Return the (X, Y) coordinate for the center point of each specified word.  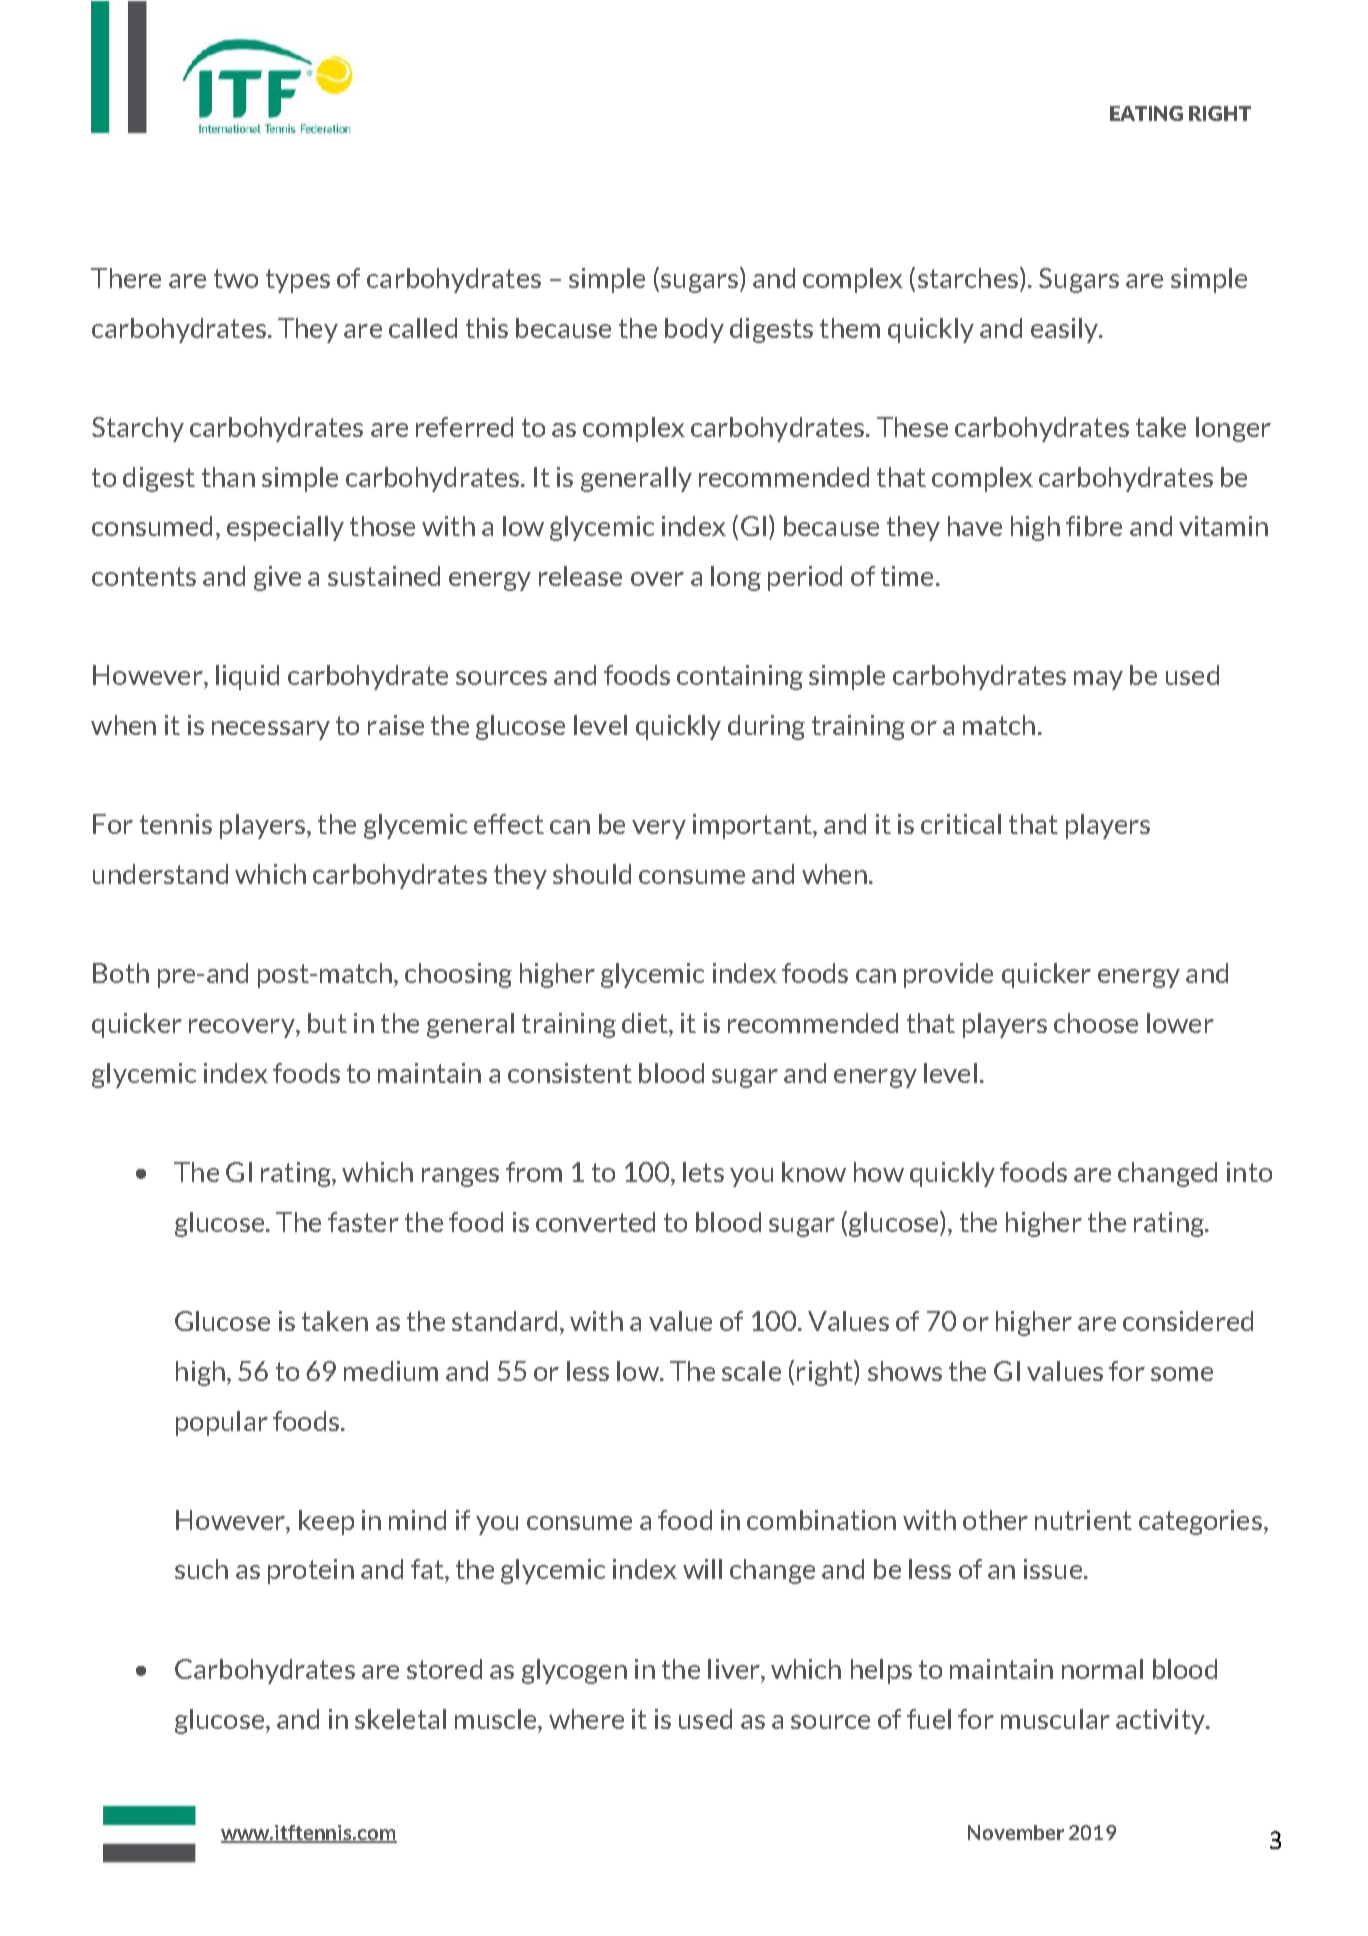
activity (1161, 1721)
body (694, 330)
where (586, 1719)
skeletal (400, 1719)
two (236, 278)
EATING (1146, 113)
